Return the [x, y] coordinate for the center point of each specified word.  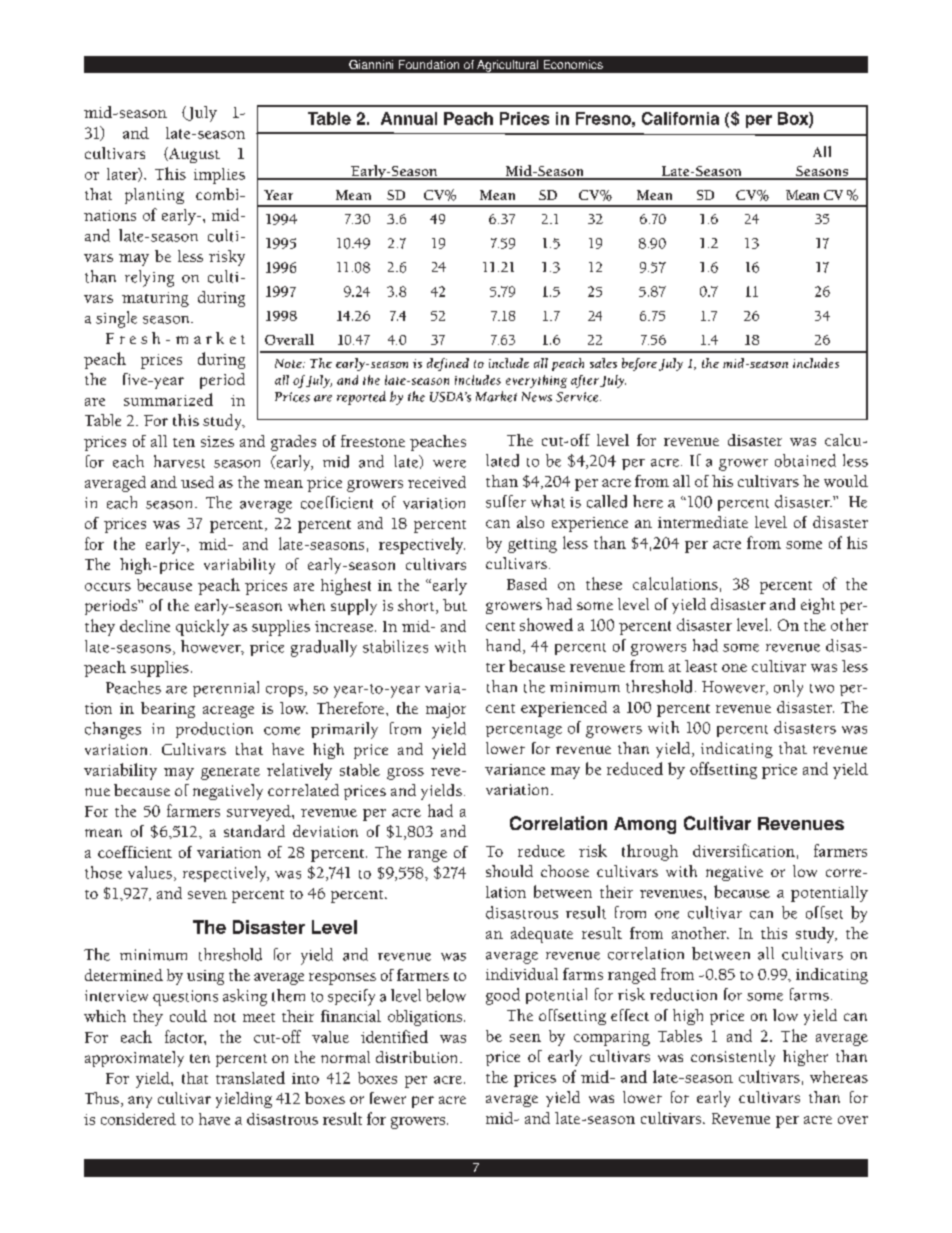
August [193, 155]
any [140, 1102]
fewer [388, 1098]
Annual [409, 118]
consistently [733, 1058]
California [680, 118]
